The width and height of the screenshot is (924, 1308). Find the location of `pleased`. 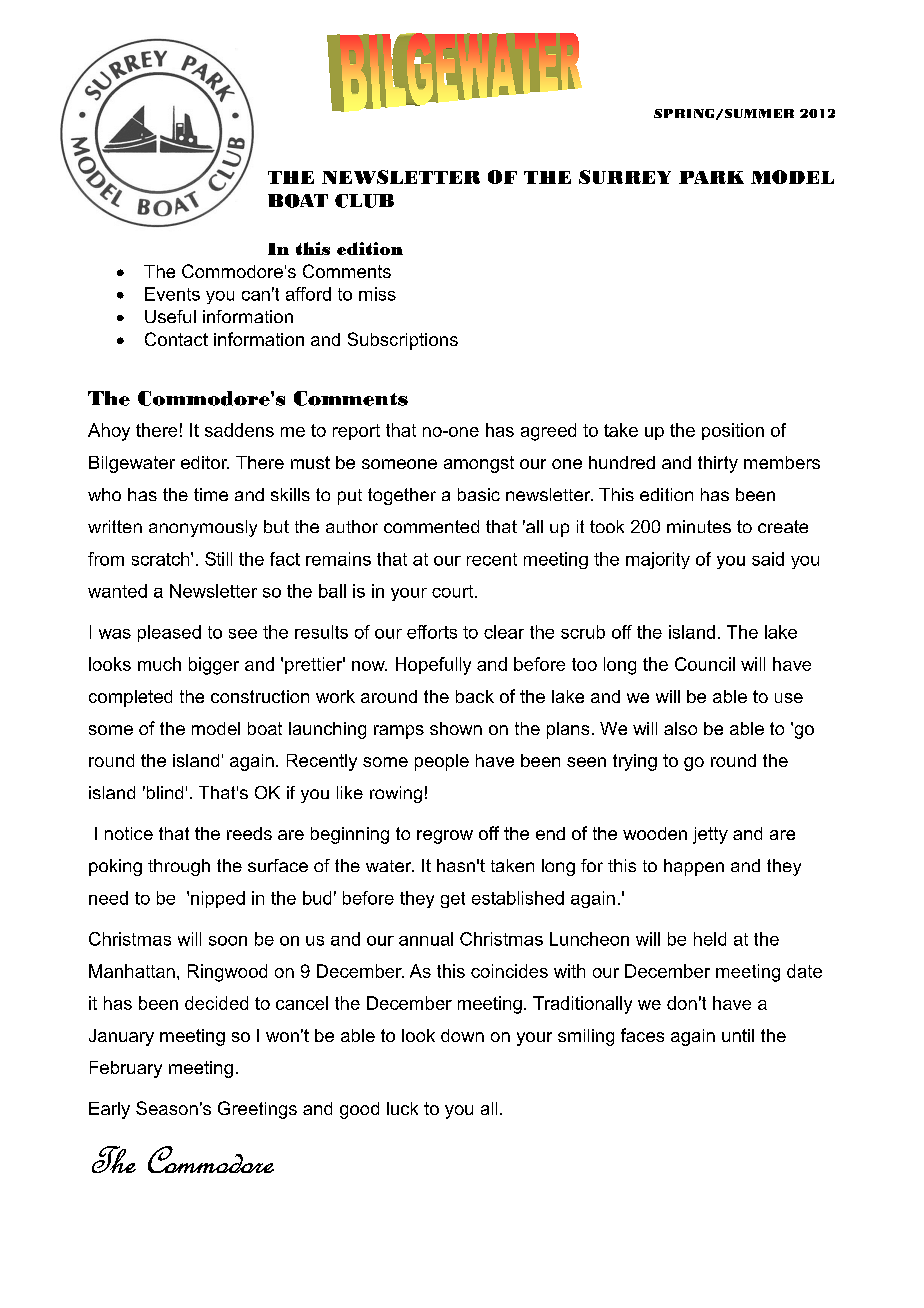

pleased is located at coordinates (169, 633).
